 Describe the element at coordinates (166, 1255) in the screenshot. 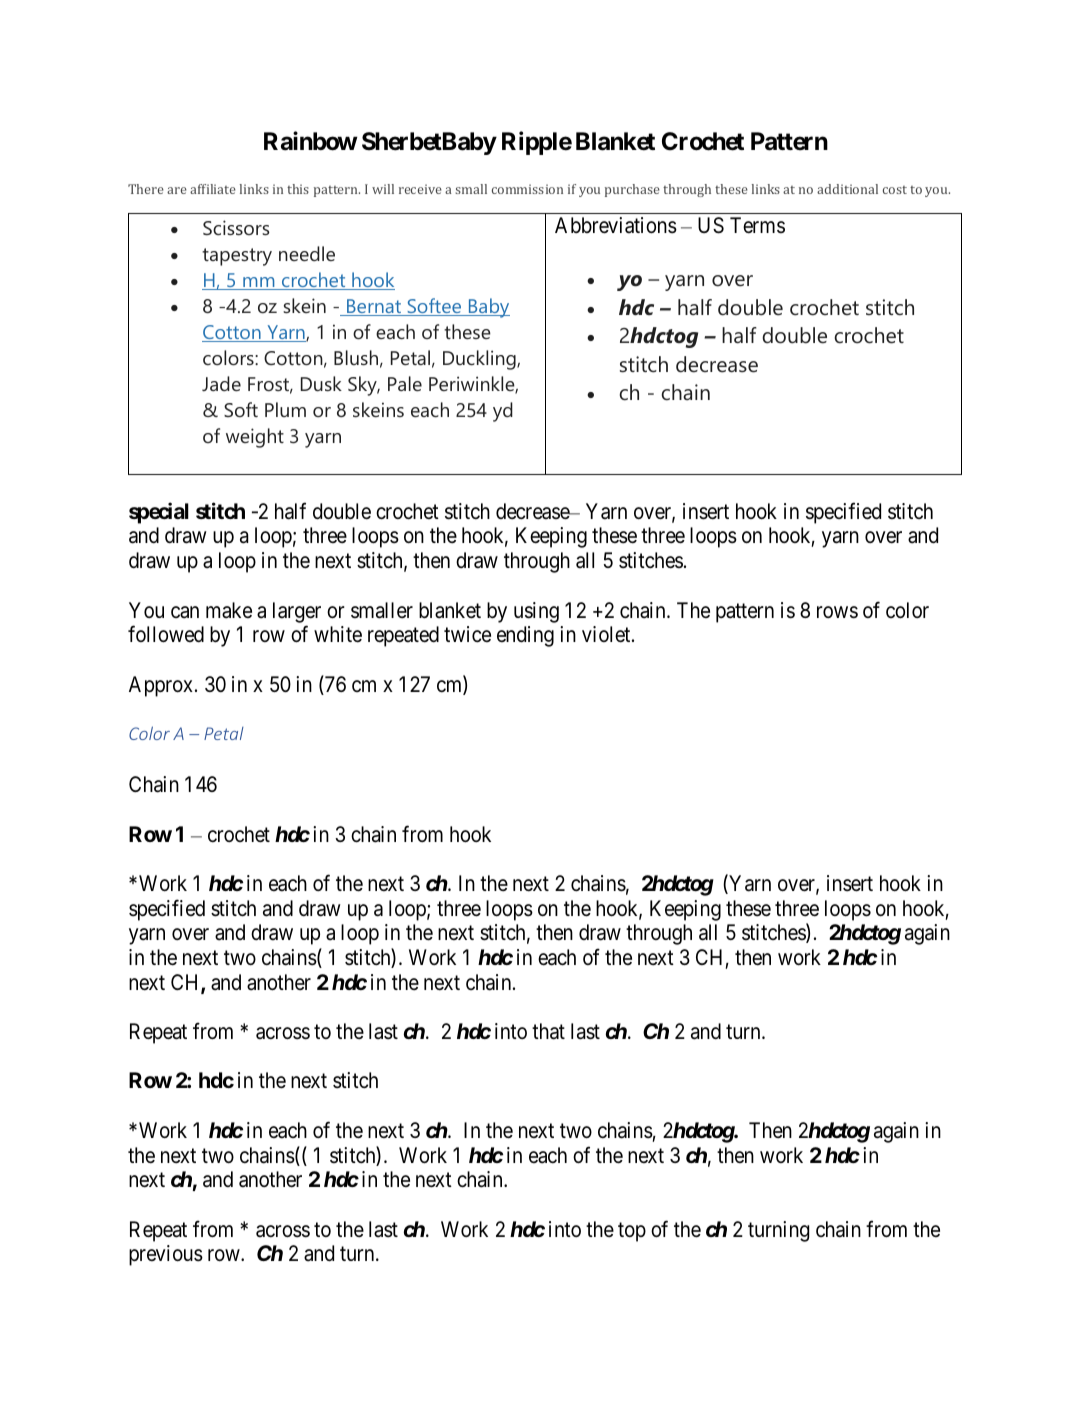

I see `previous` at that location.
